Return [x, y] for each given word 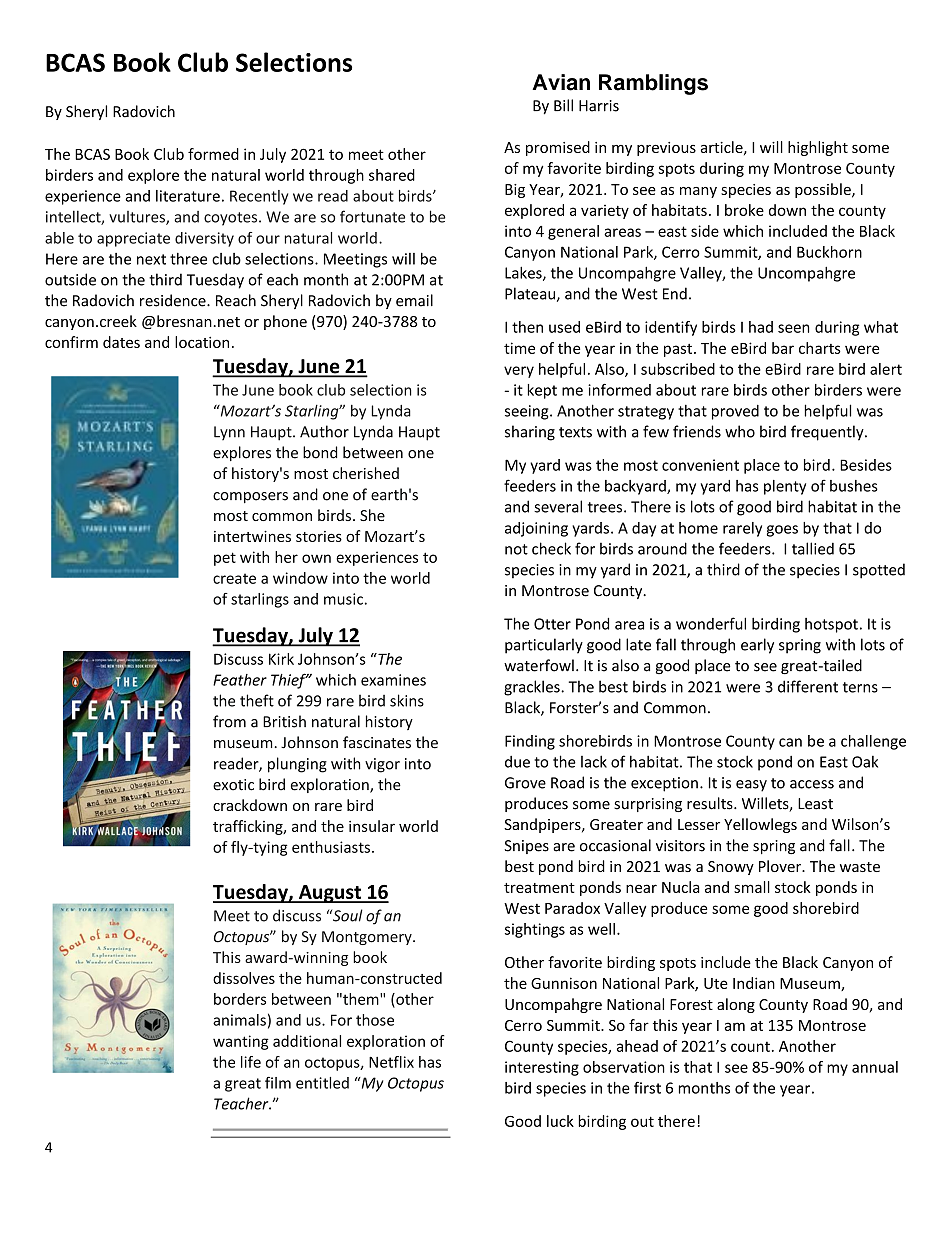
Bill [563, 105]
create [234, 578]
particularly [544, 646]
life [251, 1062]
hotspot [831, 625]
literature [188, 196]
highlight [818, 148]
